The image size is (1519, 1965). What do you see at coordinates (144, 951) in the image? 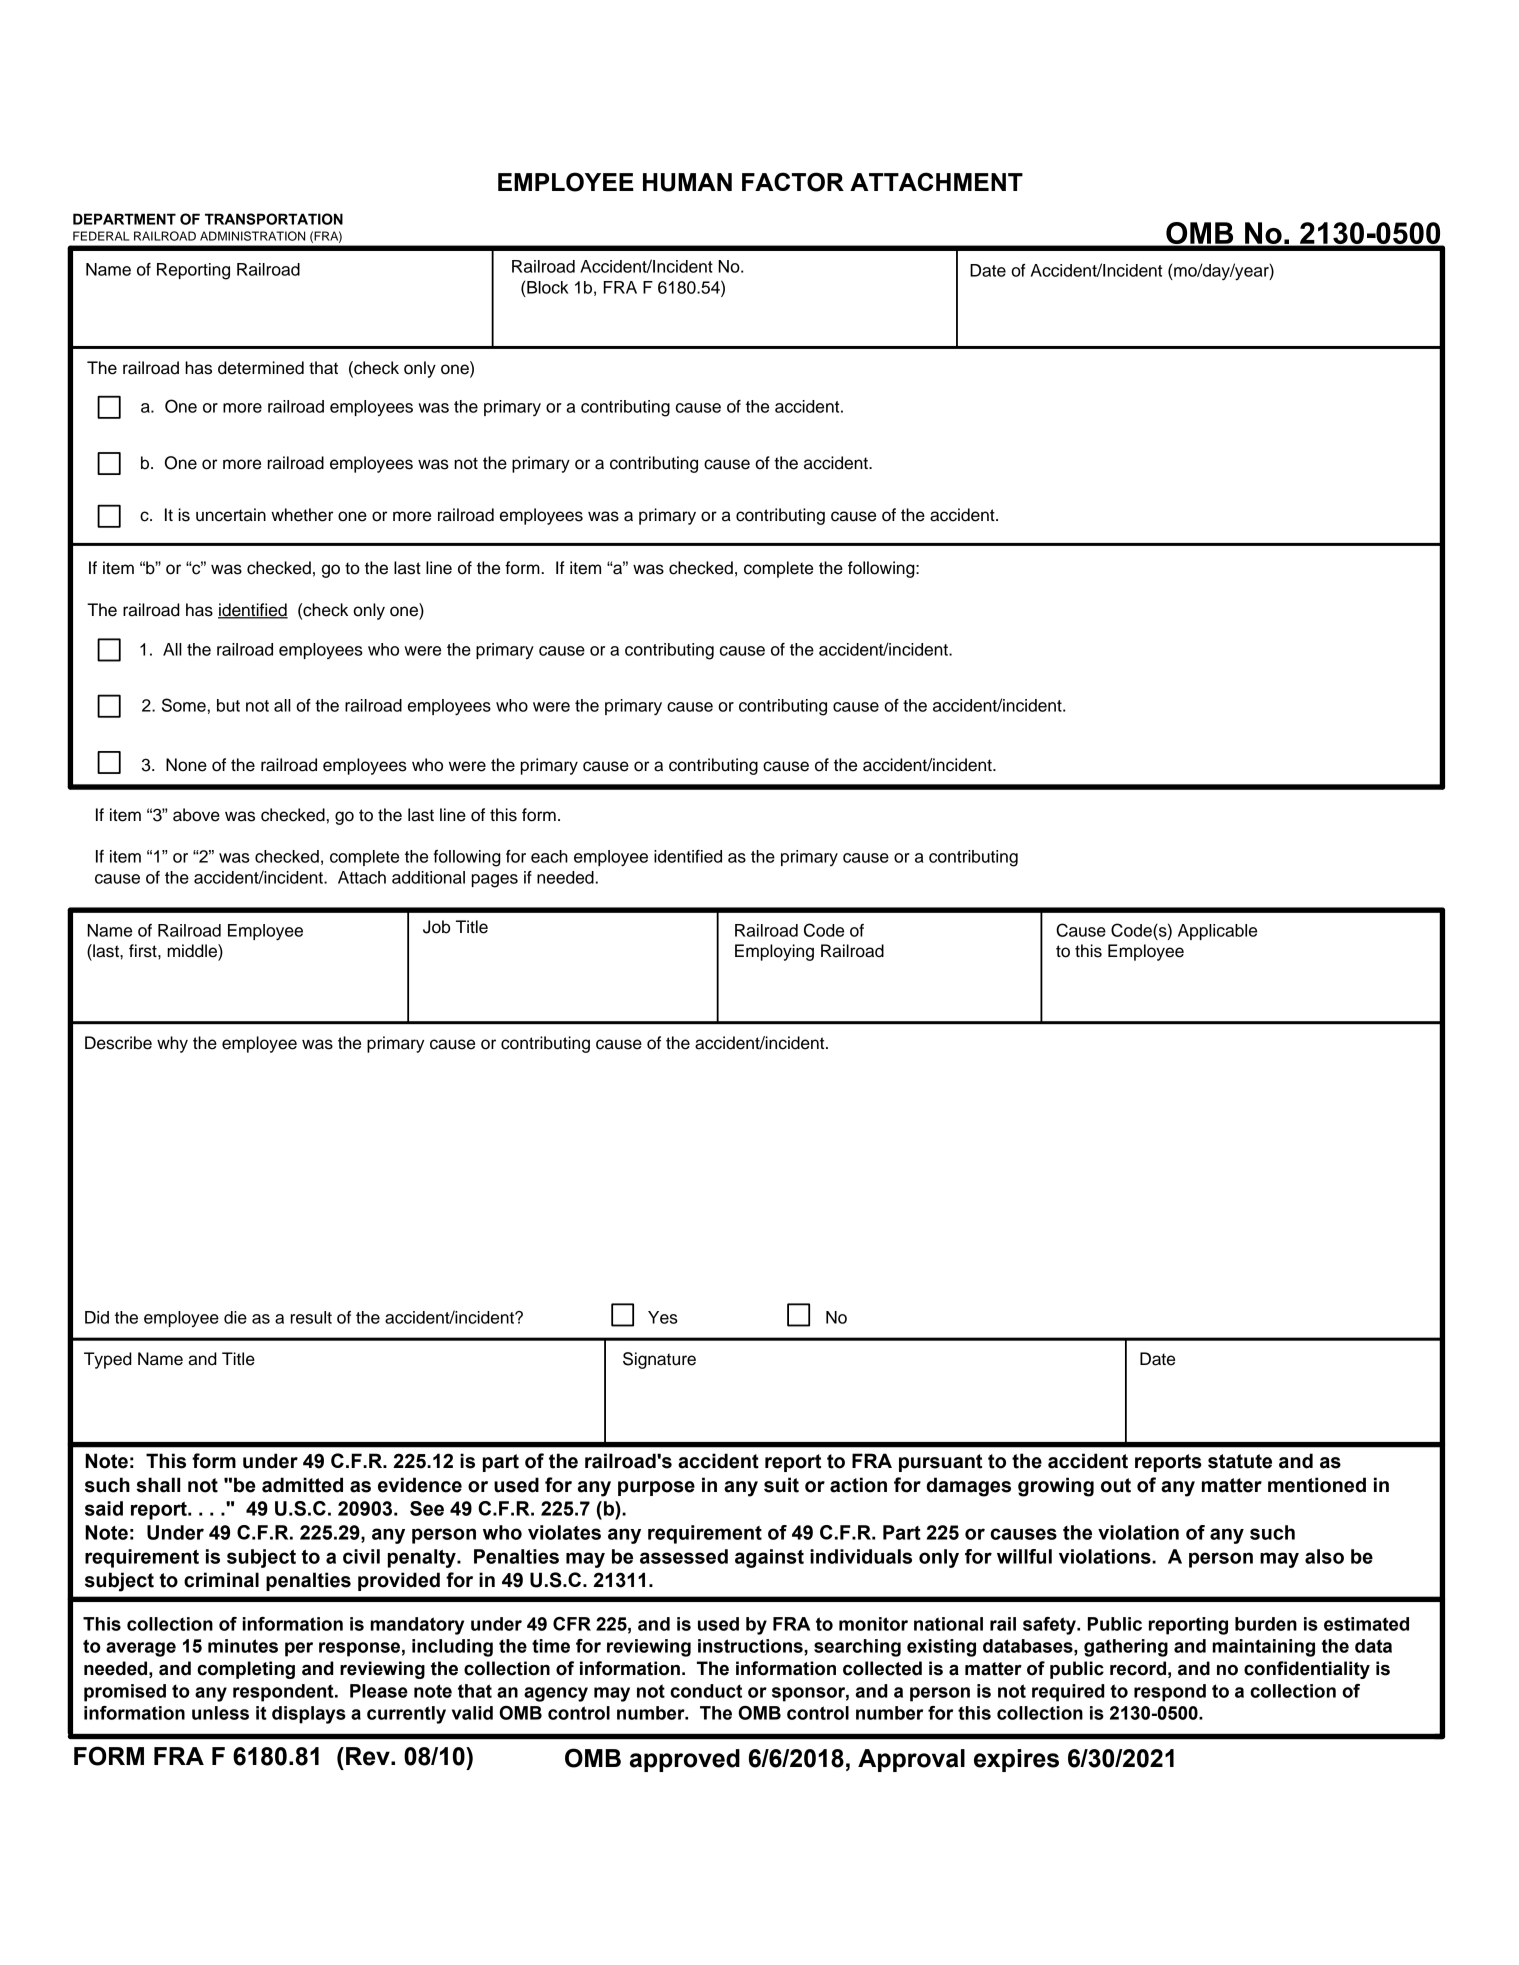
I see `first` at bounding box center [144, 951].
